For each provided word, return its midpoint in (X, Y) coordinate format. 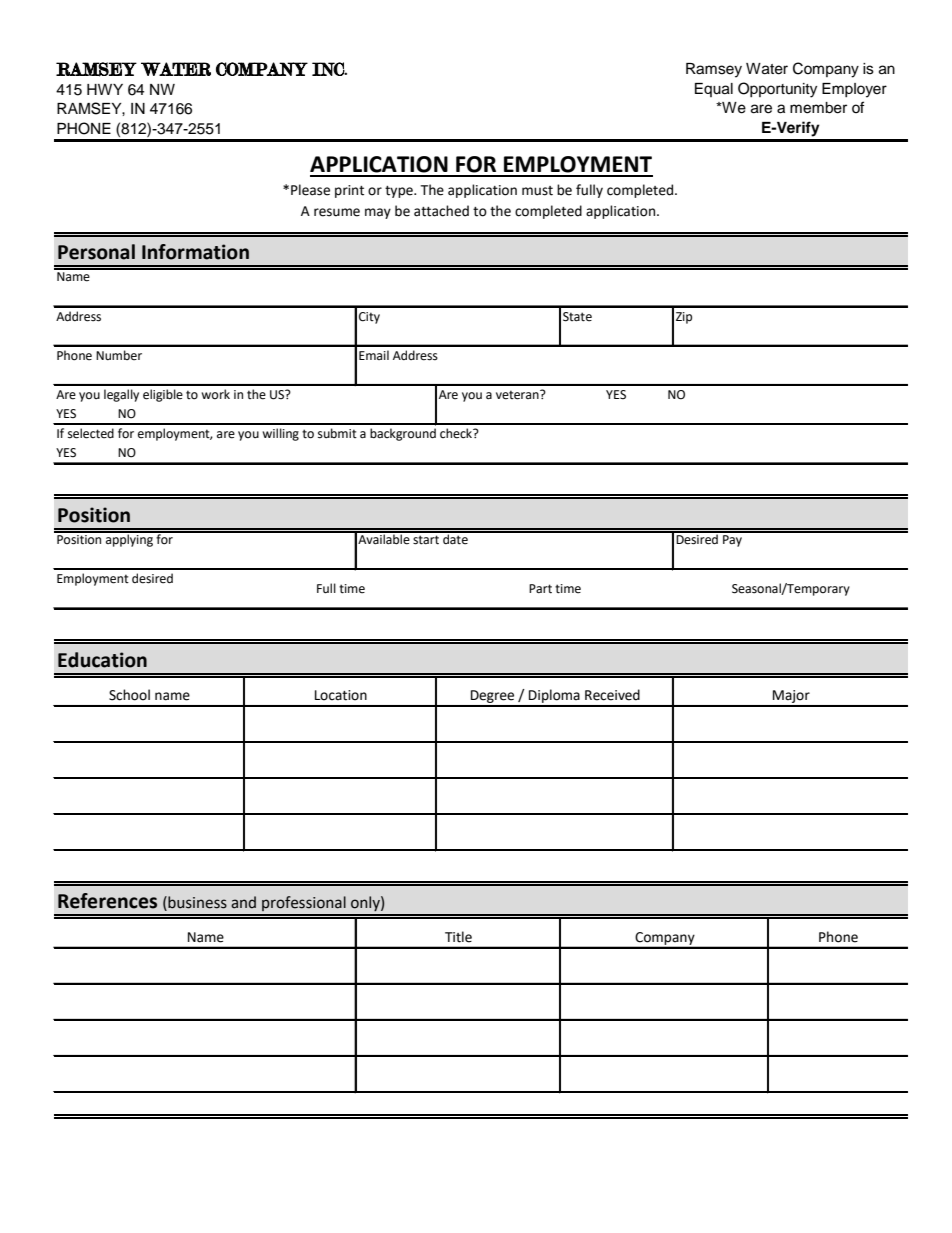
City (369, 318)
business (196, 903)
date (455, 538)
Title (458, 937)
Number (119, 355)
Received (612, 695)
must (537, 191)
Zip (684, 318)
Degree (493, 698)
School (129, 695)
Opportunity (777, 90)
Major (791, 698)
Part (540, 589)
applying (129, 539)
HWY (105, 89)
